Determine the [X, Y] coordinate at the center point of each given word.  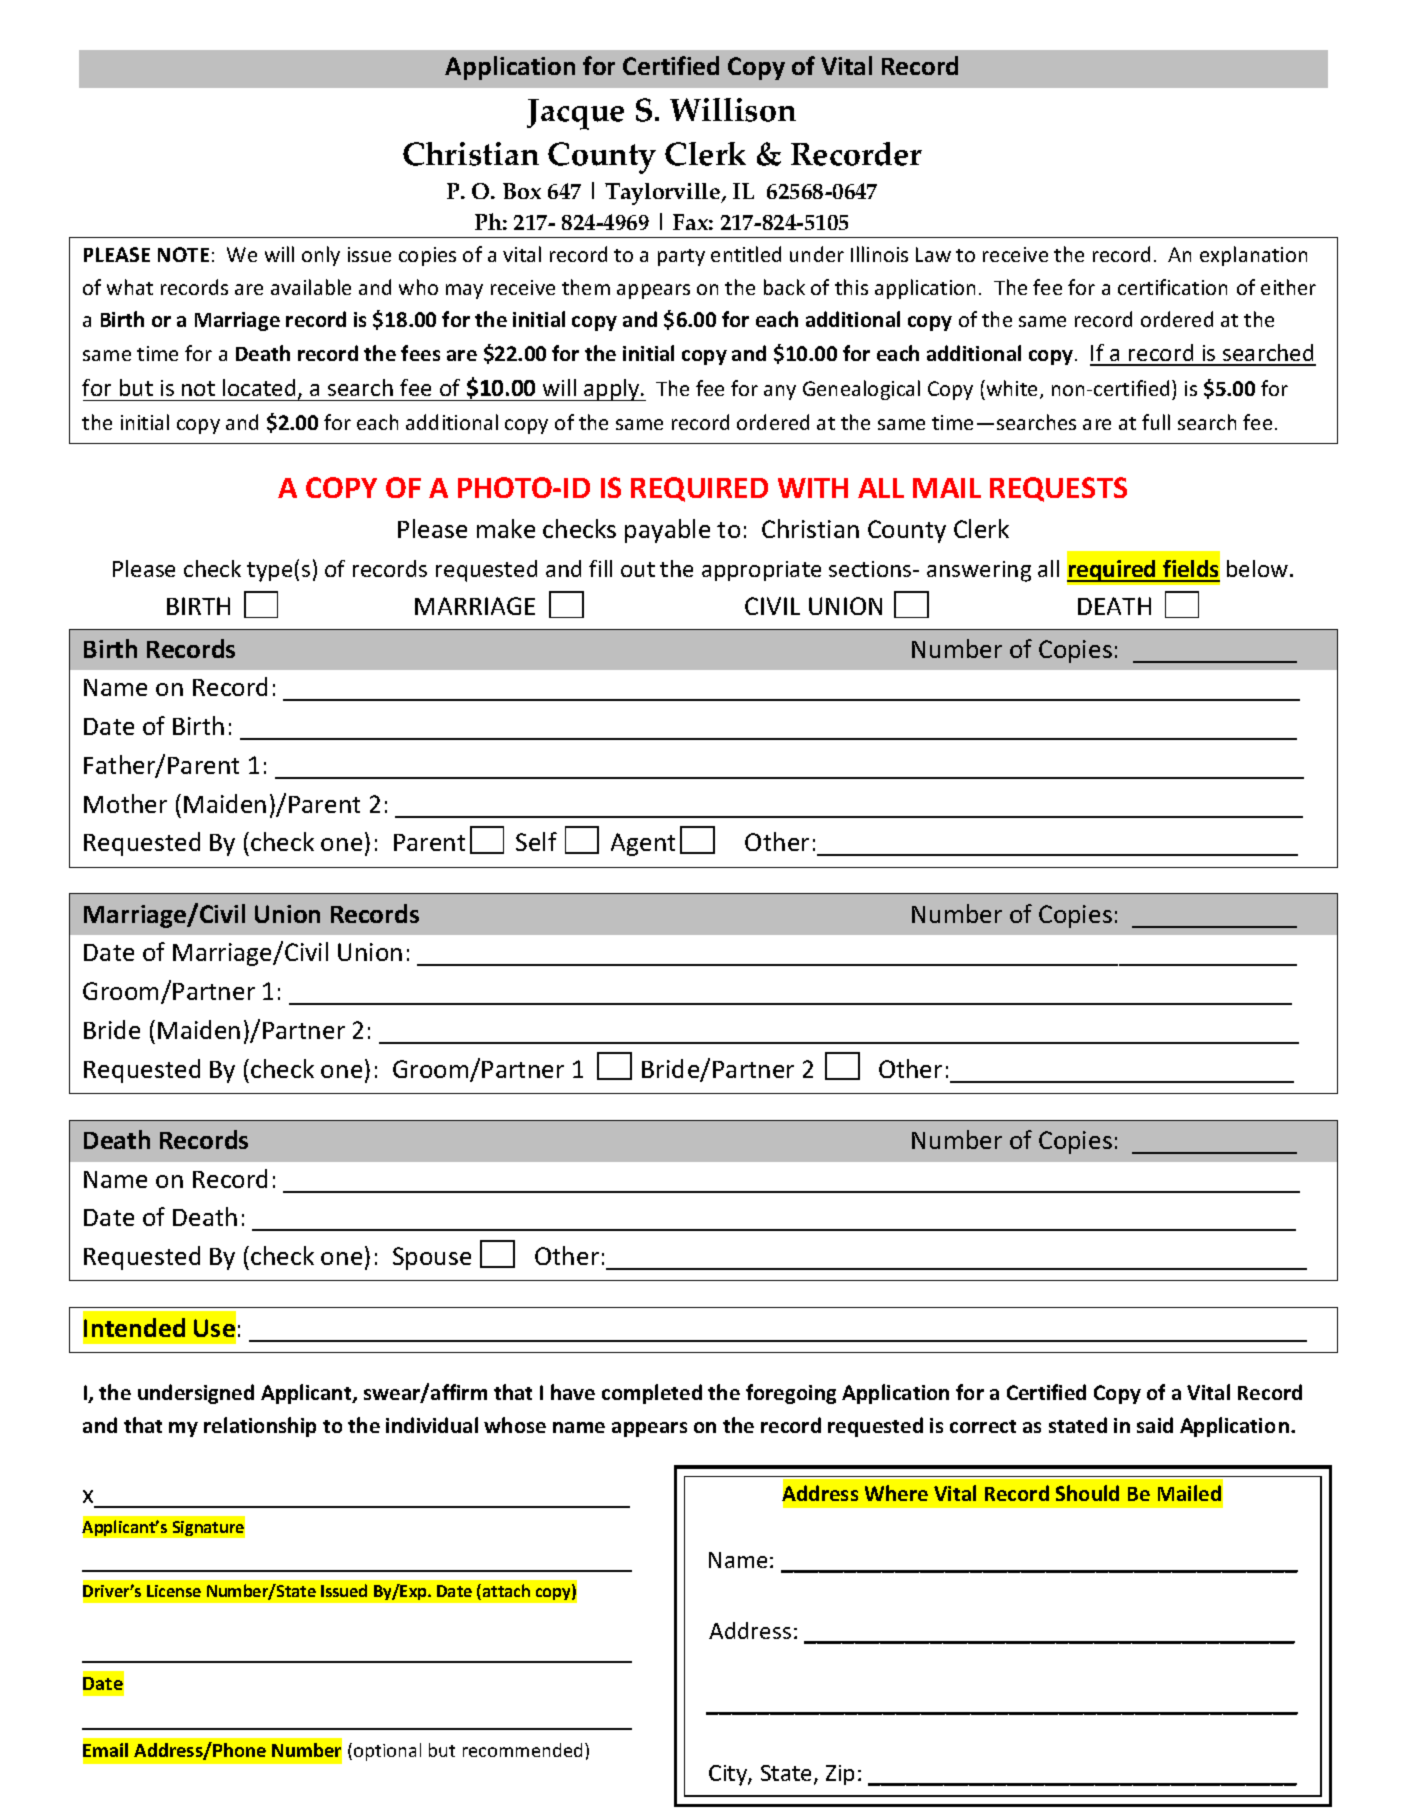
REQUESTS [1058, 489]
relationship [260, 1427]
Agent [643, 844]
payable [667, 531]
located [261, 389]
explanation [1253, 256]
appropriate [761, 571]
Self [536, 841]
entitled [746, 254]
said [1155, 1425]
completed [652, 1394]
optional [387, 1752]
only [321, 256]
